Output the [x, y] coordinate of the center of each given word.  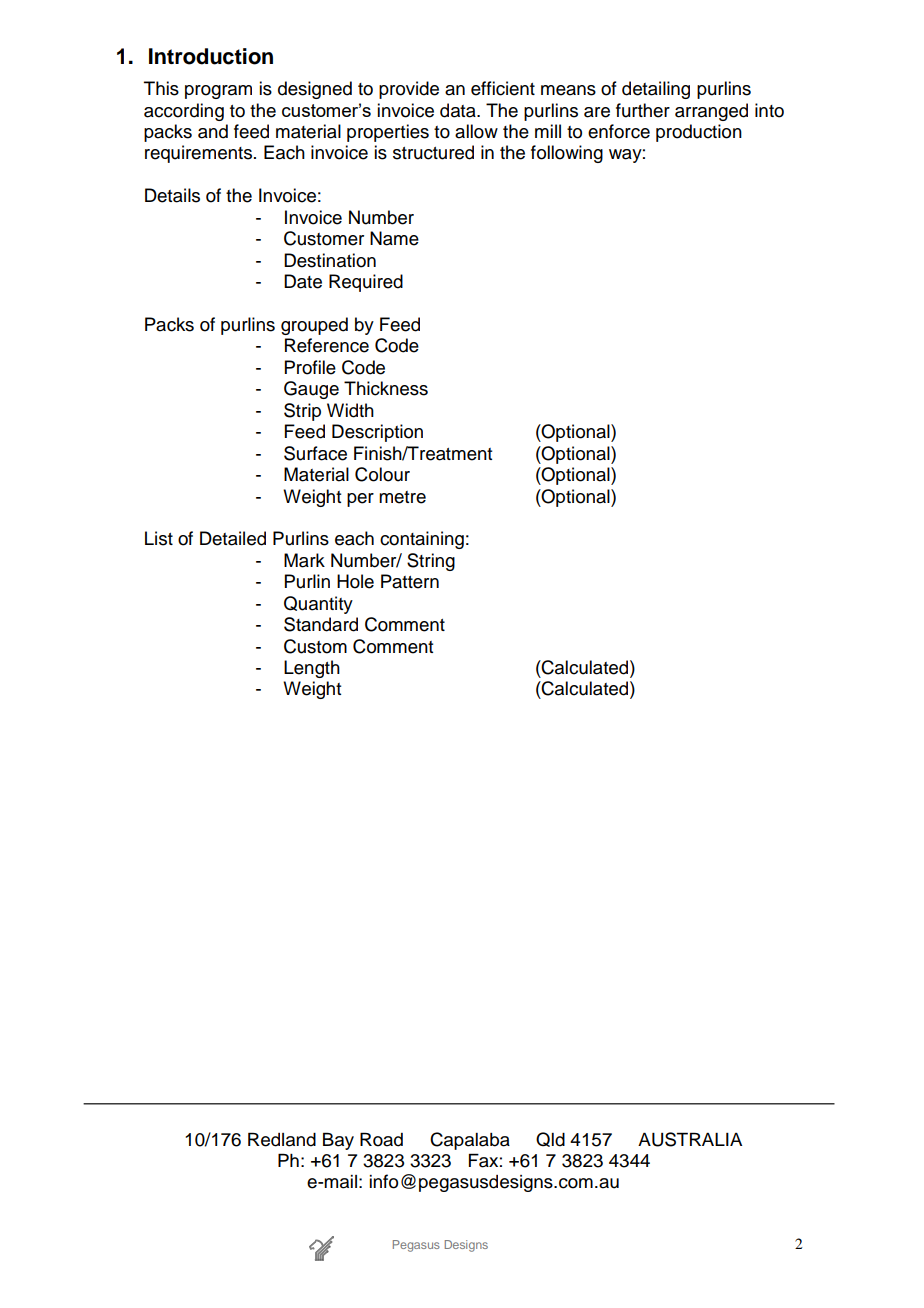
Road [381, 1139]
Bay [338, 1141]
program [218, 92]
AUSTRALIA [690, 1139]
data [459, 110]
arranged [711, 112]
